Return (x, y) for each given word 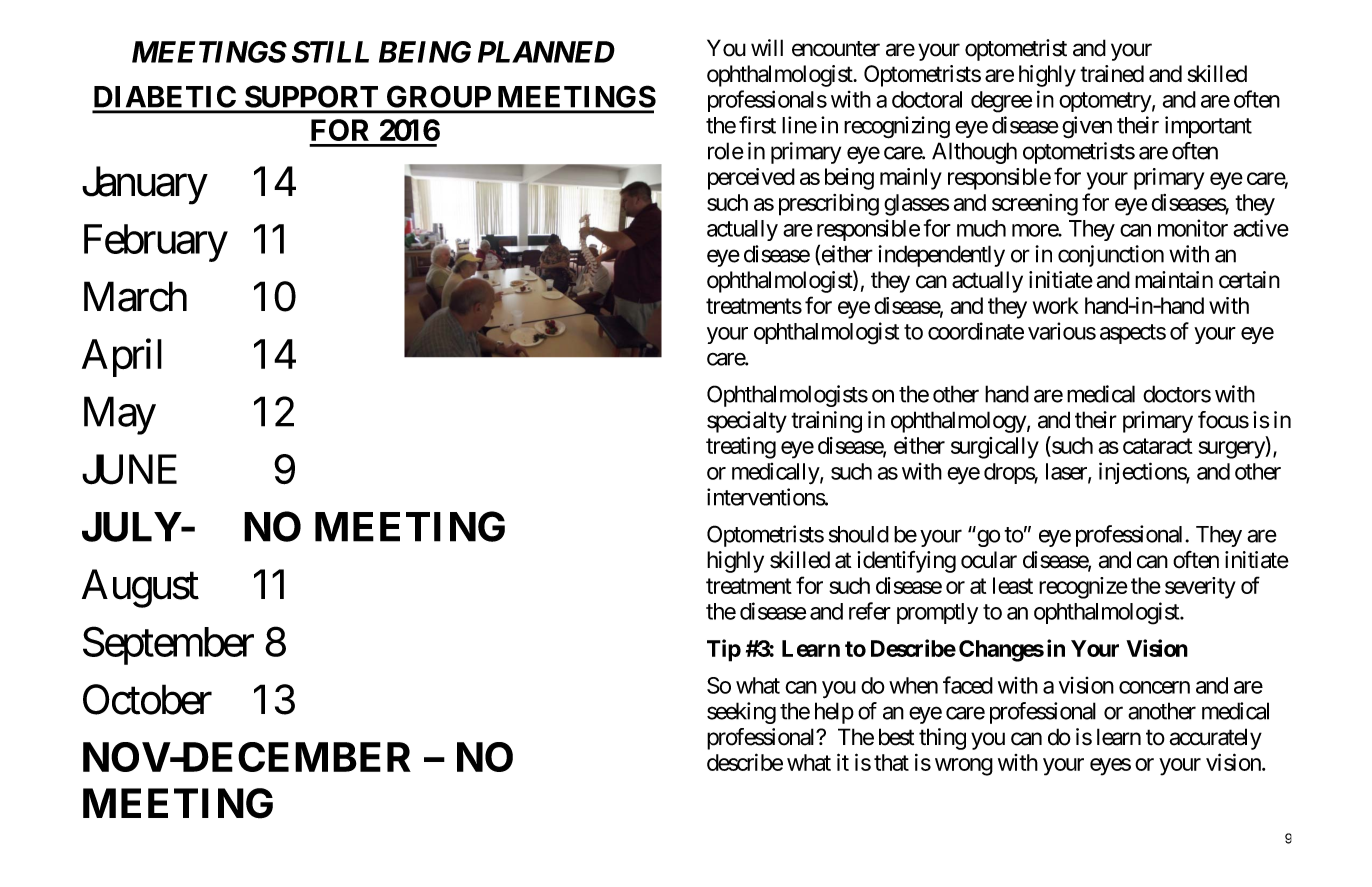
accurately (1215, 739)
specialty (747, 422)
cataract (1158, 446)
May (120, 416)
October (147, 699)
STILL (330, 52)
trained (1112, 74)
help (834, 713)
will (767, 47)
